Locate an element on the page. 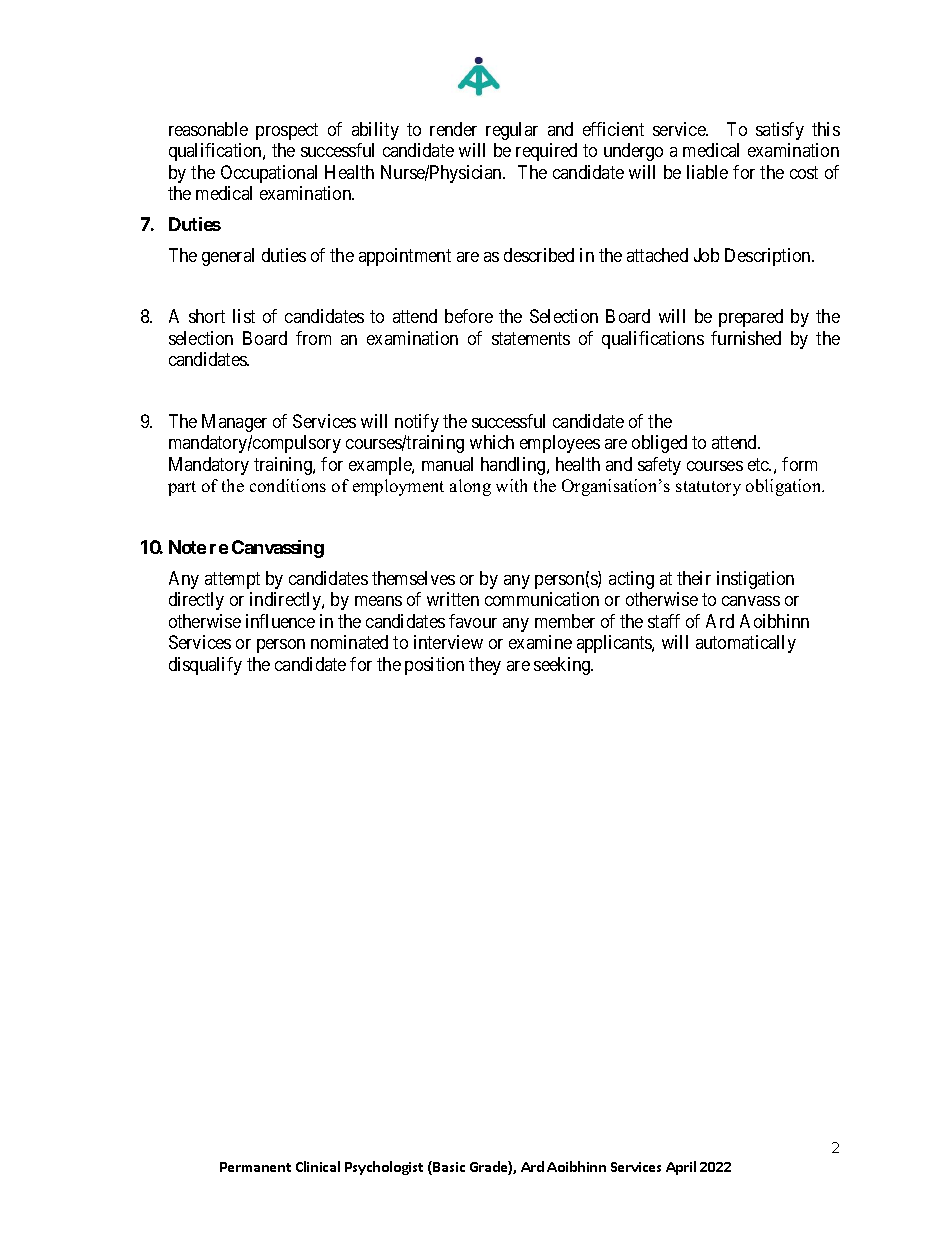 The width and height of the page is (952, 1233). Permanent is located at coordinates (255, 1167).
